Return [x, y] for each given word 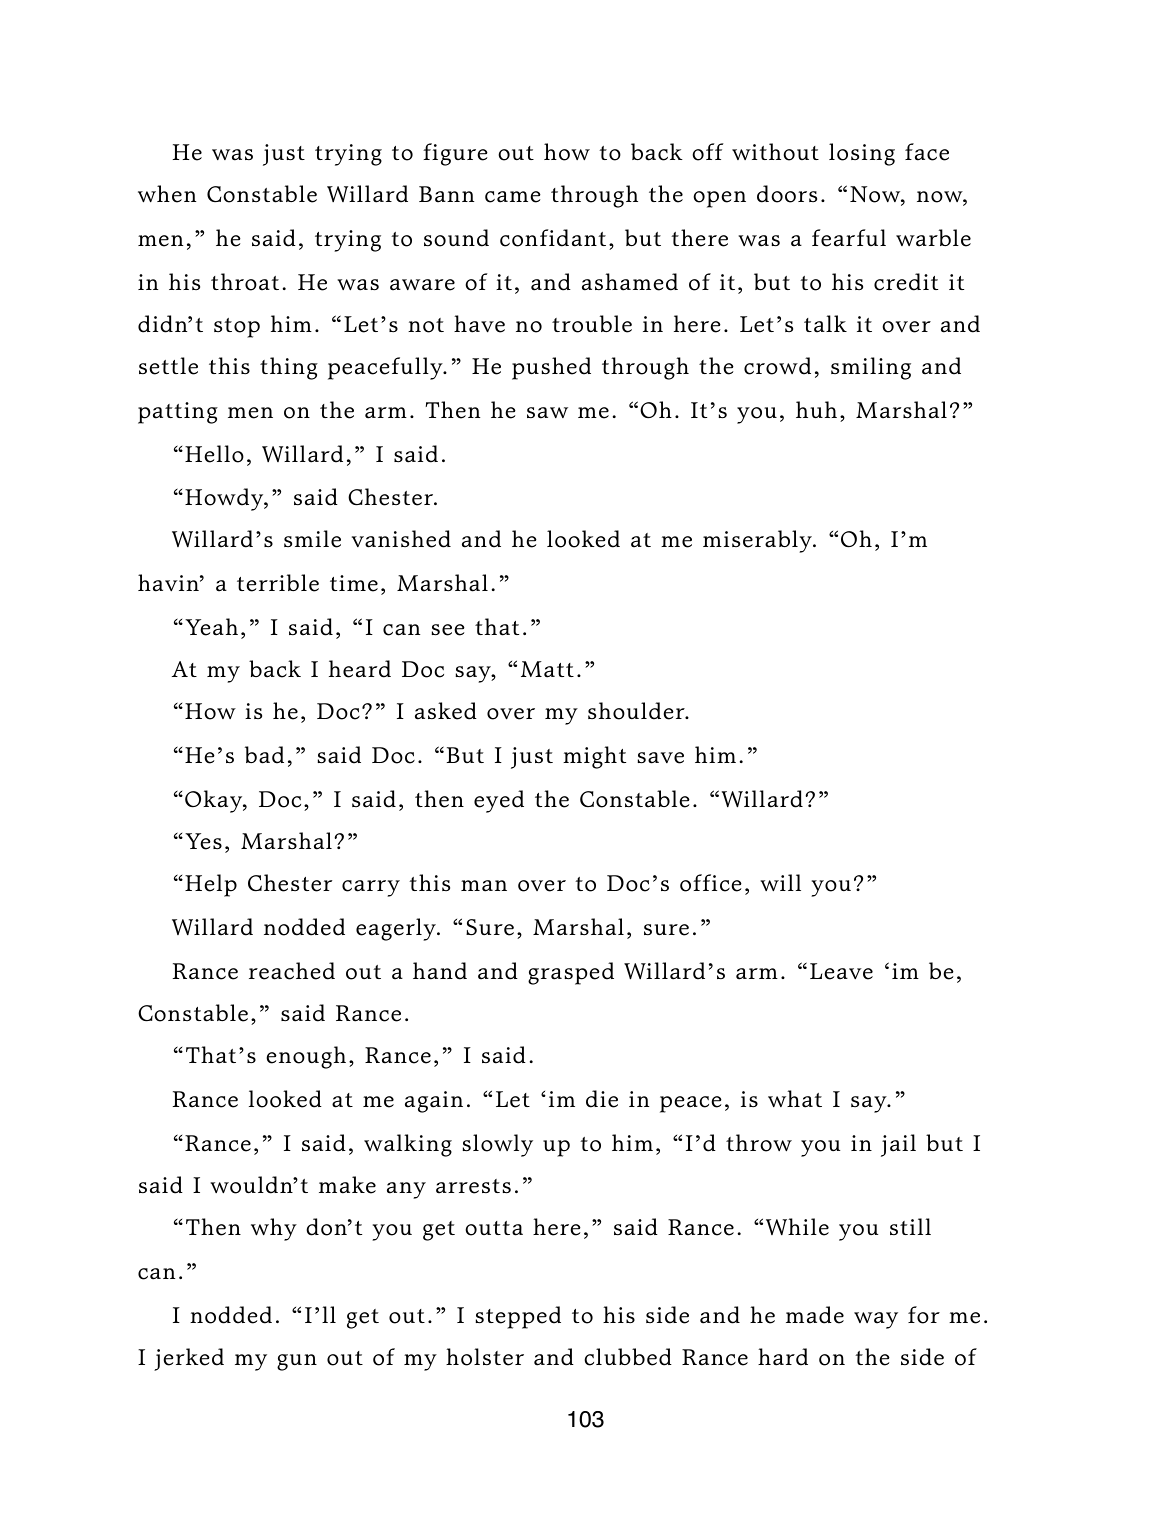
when [167, 194]
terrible [278, 583]
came [513, 197]
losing [862, 154]
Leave [841, 971]
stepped [518, 1317]
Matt [547, 669]
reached [292, 971]
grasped [571, 973]
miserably [759, 541]
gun [297, 1362]
